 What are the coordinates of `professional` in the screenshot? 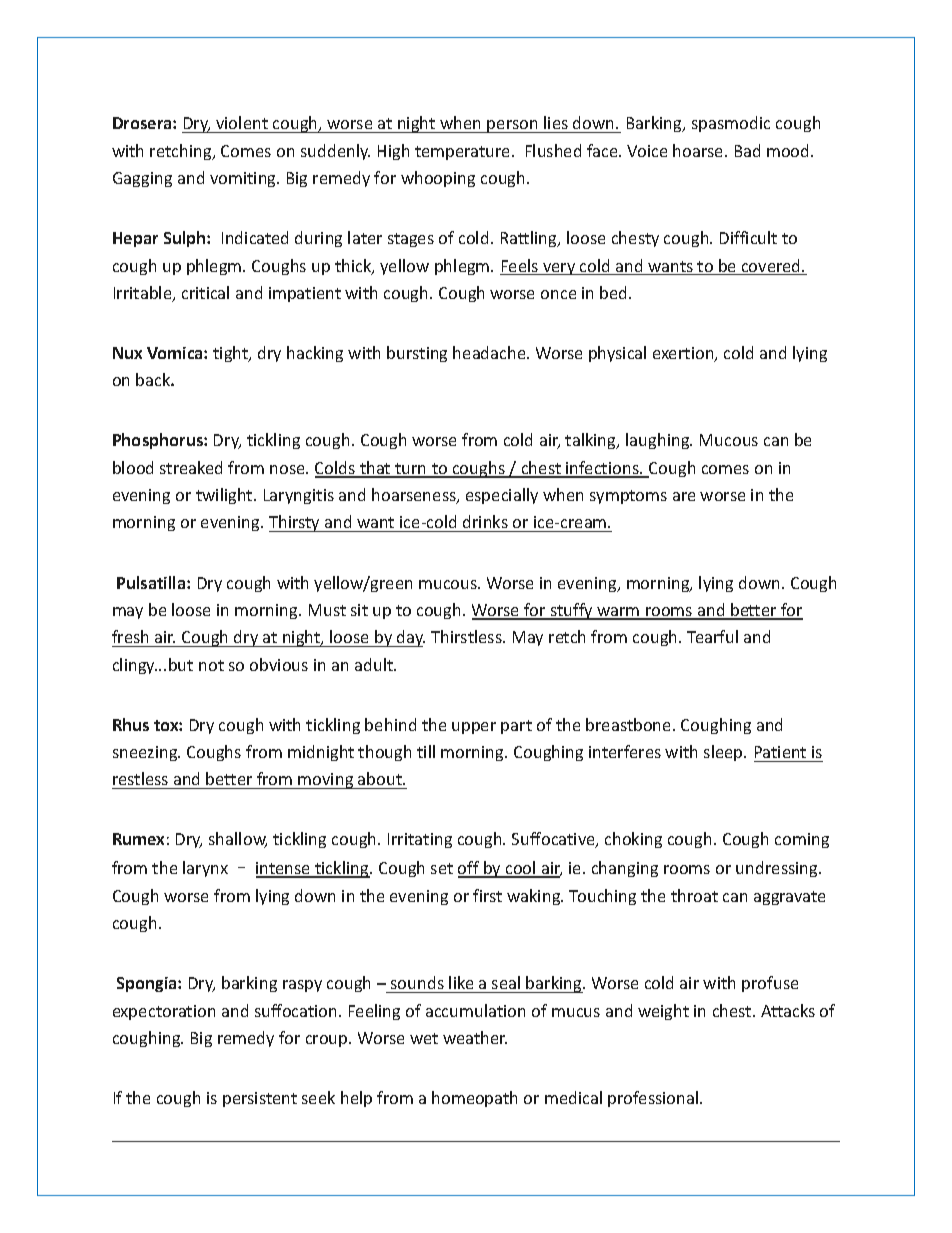 It's located at (654, 1099).
